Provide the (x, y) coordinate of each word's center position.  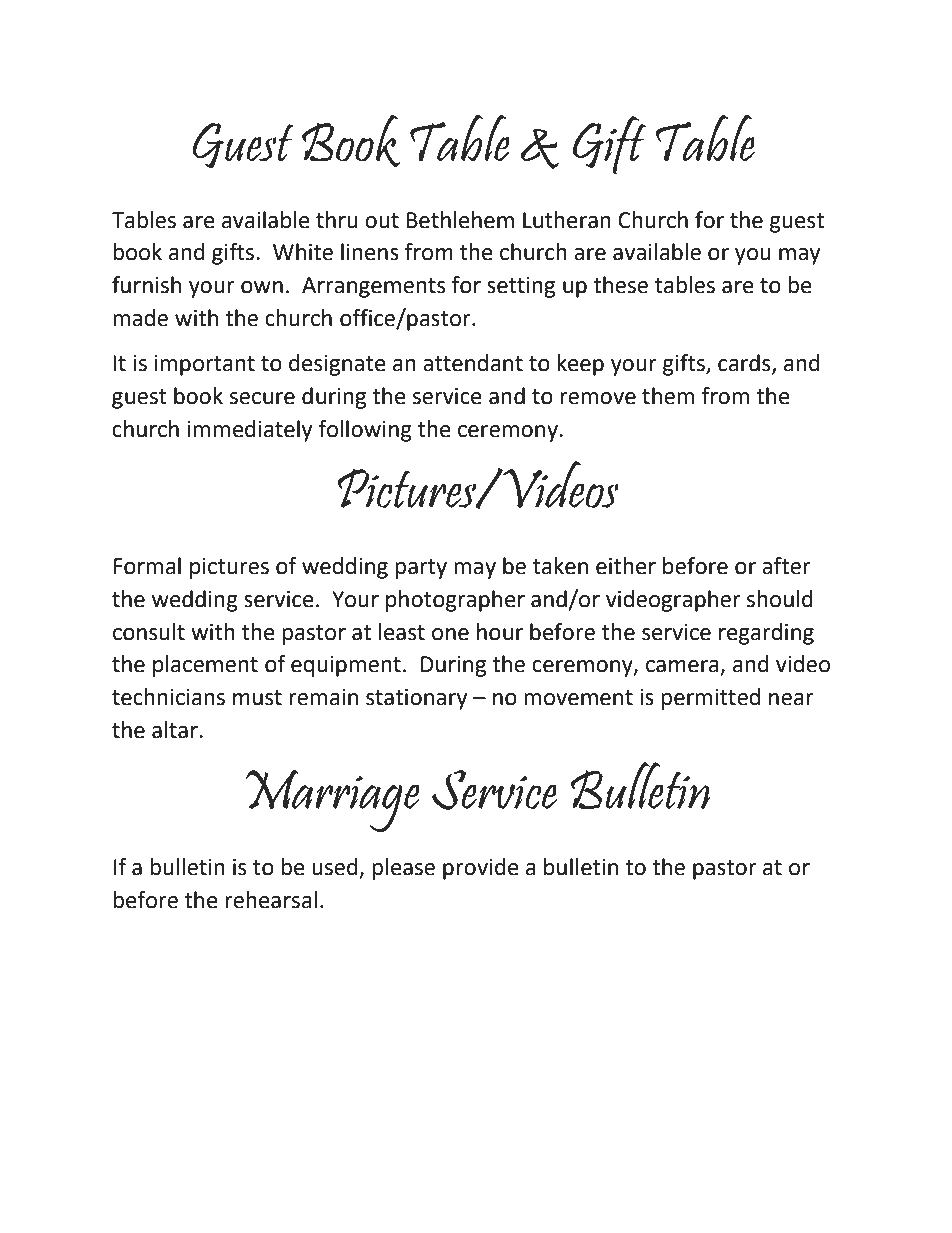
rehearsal (271, 900)
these (620, 285)
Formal (147, 566)
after (786, 566)
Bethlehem (460, 220)
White (303, 252)
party (421, 569)
